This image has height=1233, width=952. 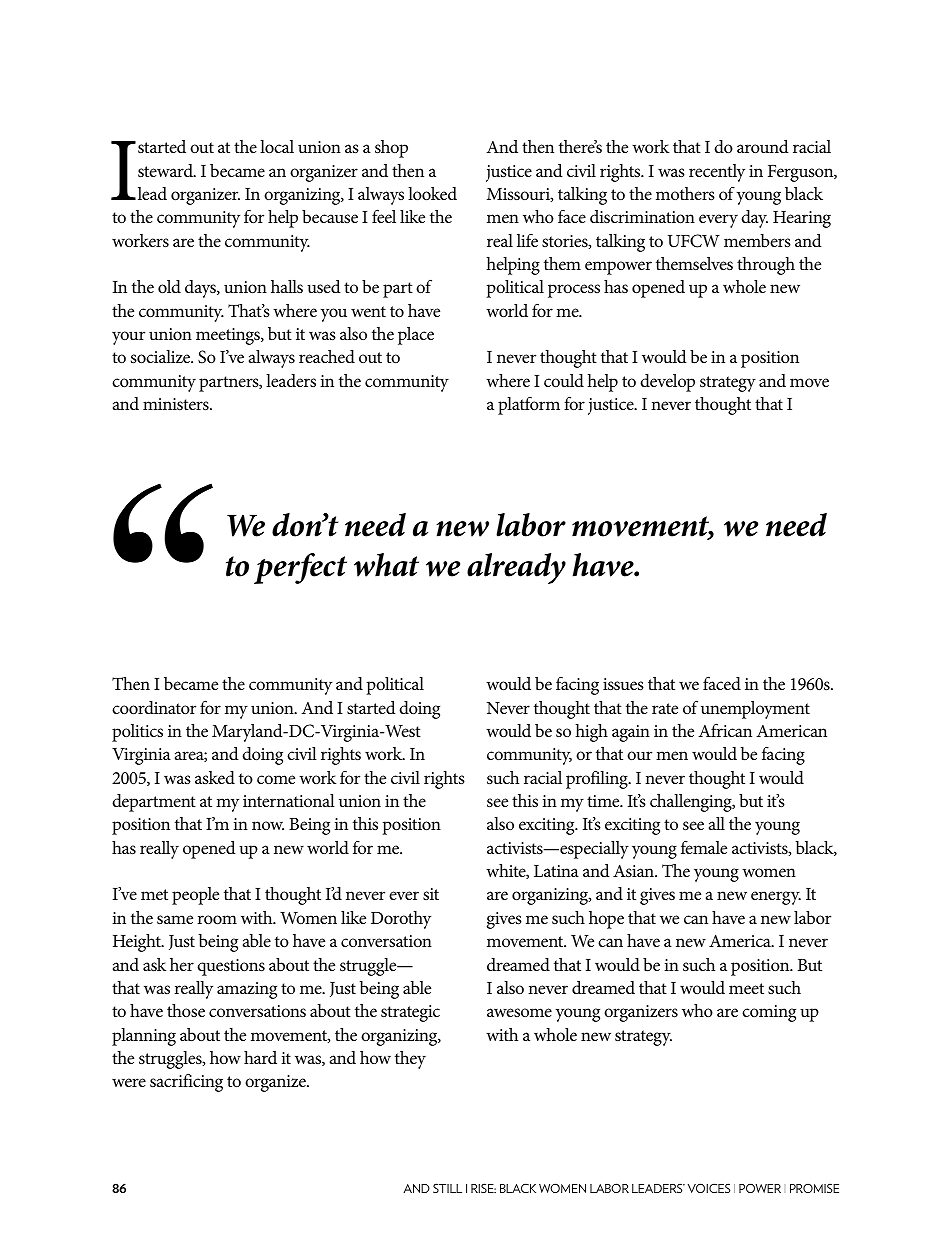 I want to click on recently, so click(x=717, y=173).
